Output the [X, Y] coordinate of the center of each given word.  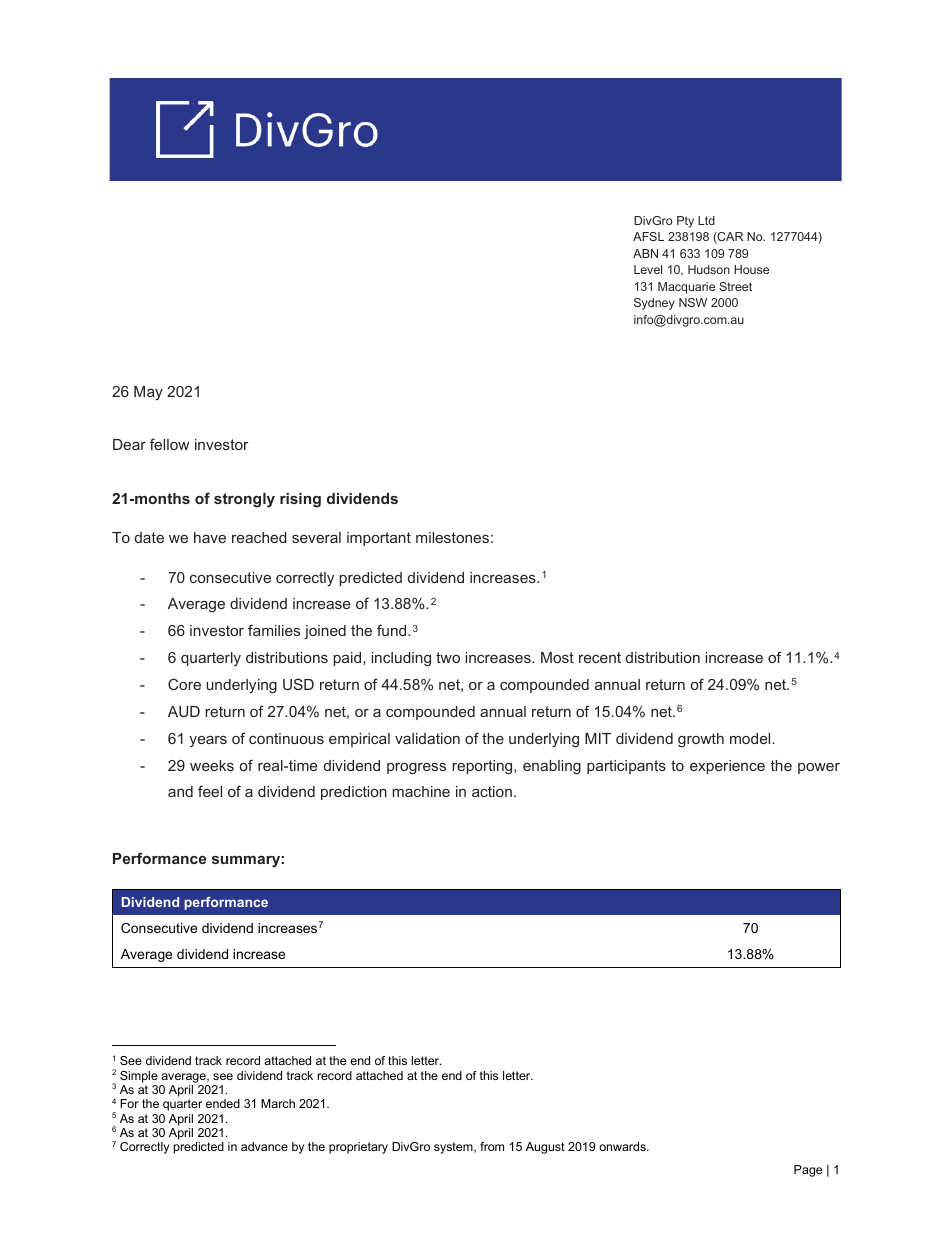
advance [264, 1146]
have [210, 537]
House [751, 269]
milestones [452, 537]
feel [210, 791]
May [148, 393]
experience [727, 767]
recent [600, 657]
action [492, 791]
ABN [645, 253]
